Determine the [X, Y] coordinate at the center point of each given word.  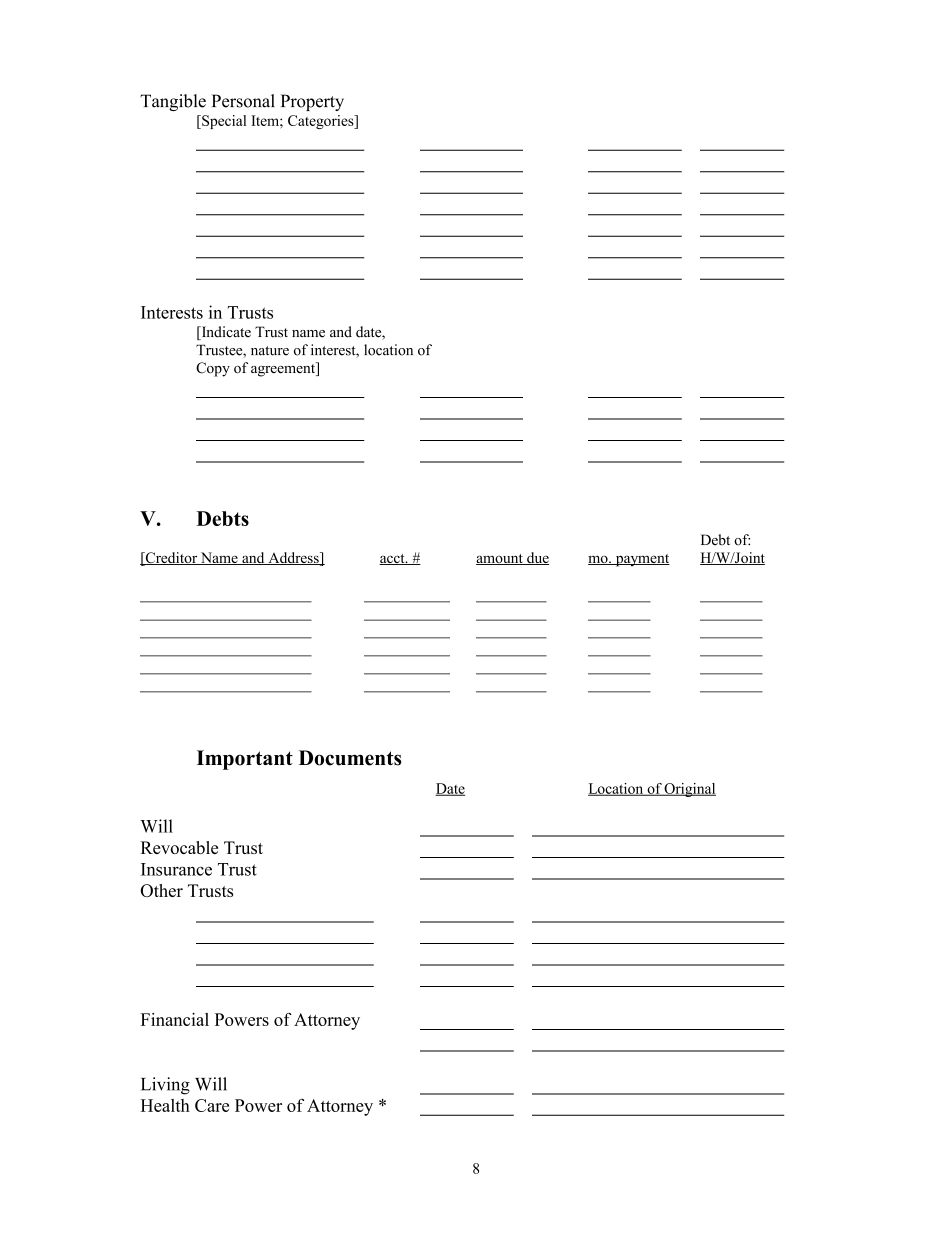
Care [212, 1105]
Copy [213, 369]
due [537, 558]
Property [312, 102]
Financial [175, 1019]
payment [641, 560]
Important [245, 760]
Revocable [179, 847]
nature [270, 351]
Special [223, 122]
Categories [322, 122]
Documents [350, 758]
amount [500, 559]
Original [689, 790]
